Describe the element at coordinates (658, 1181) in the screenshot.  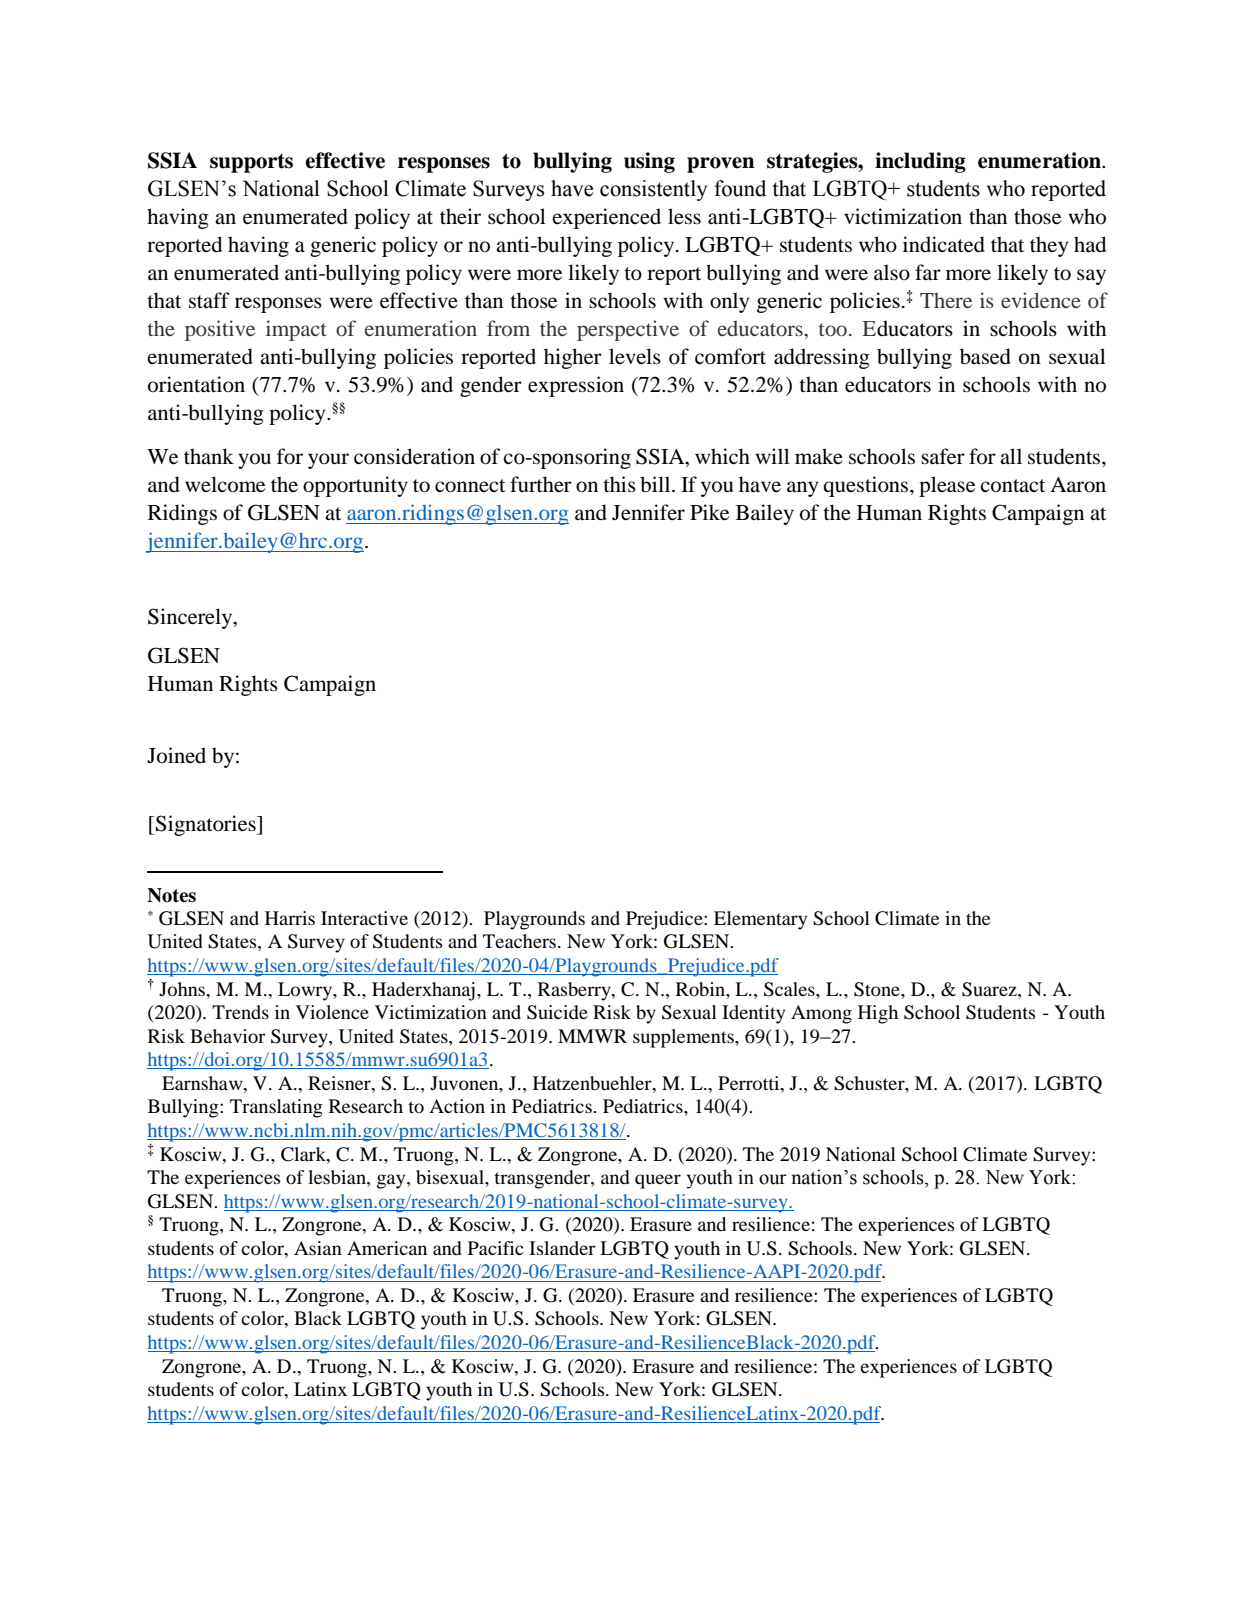
I see `queer` at that location.
